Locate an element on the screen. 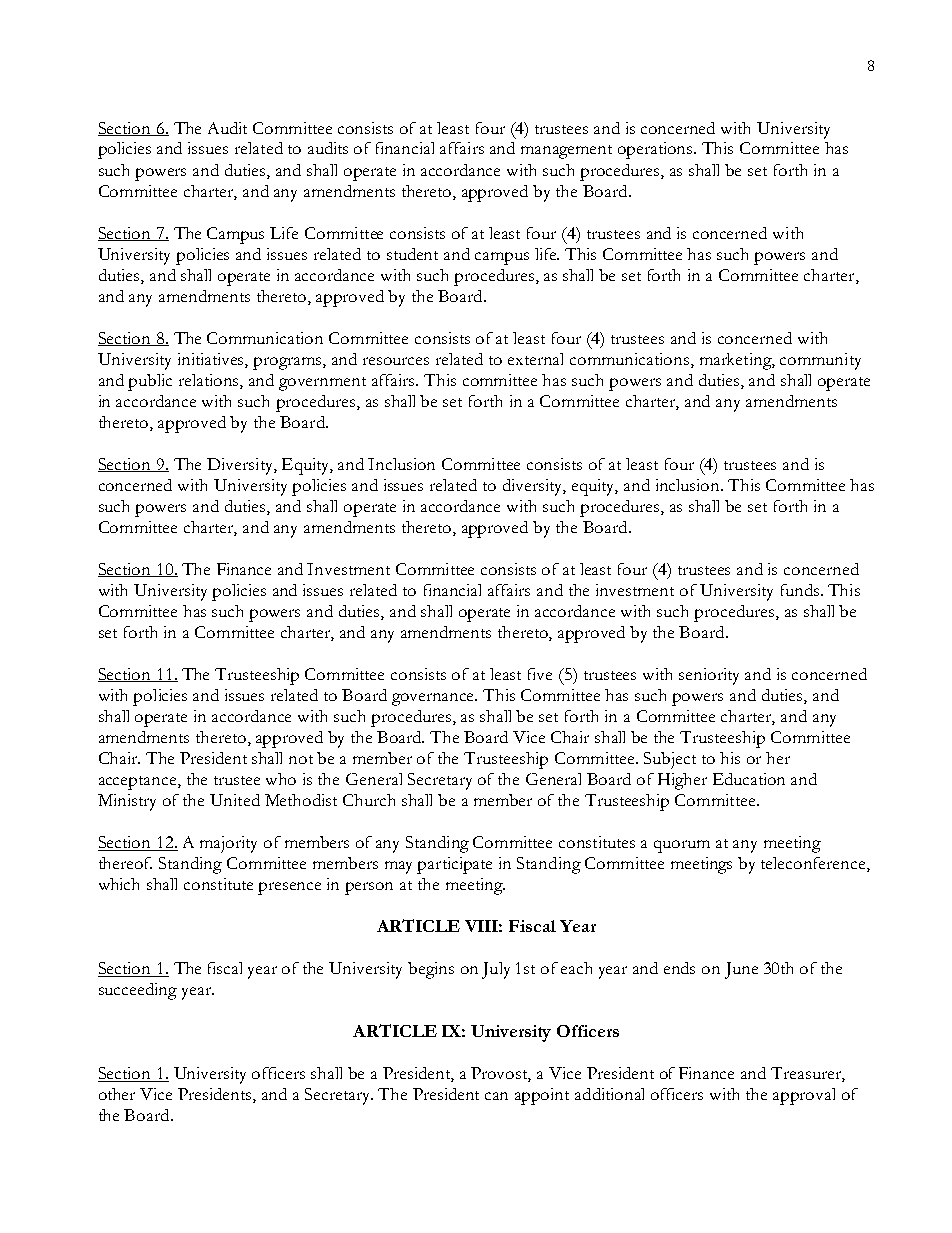 The height and width of the screenshot is (1233, 952). Provost is located at coordinates (501, 1074).
